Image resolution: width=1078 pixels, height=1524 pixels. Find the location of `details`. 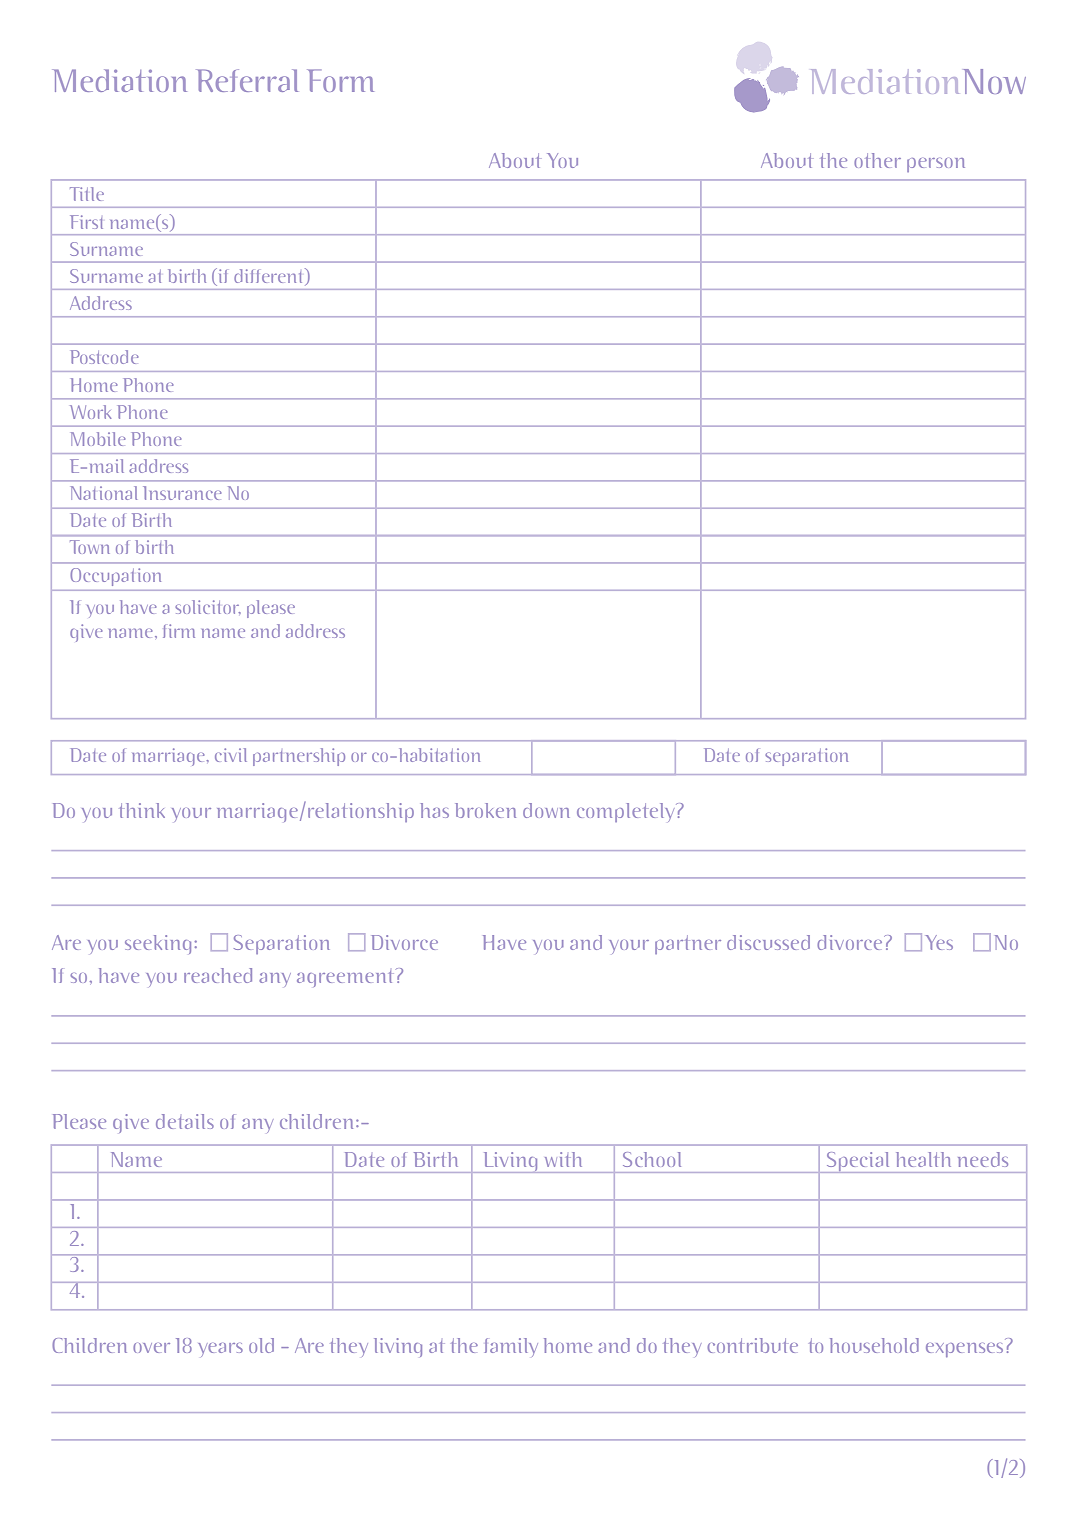

details is located at coordinates (185, 1121).
